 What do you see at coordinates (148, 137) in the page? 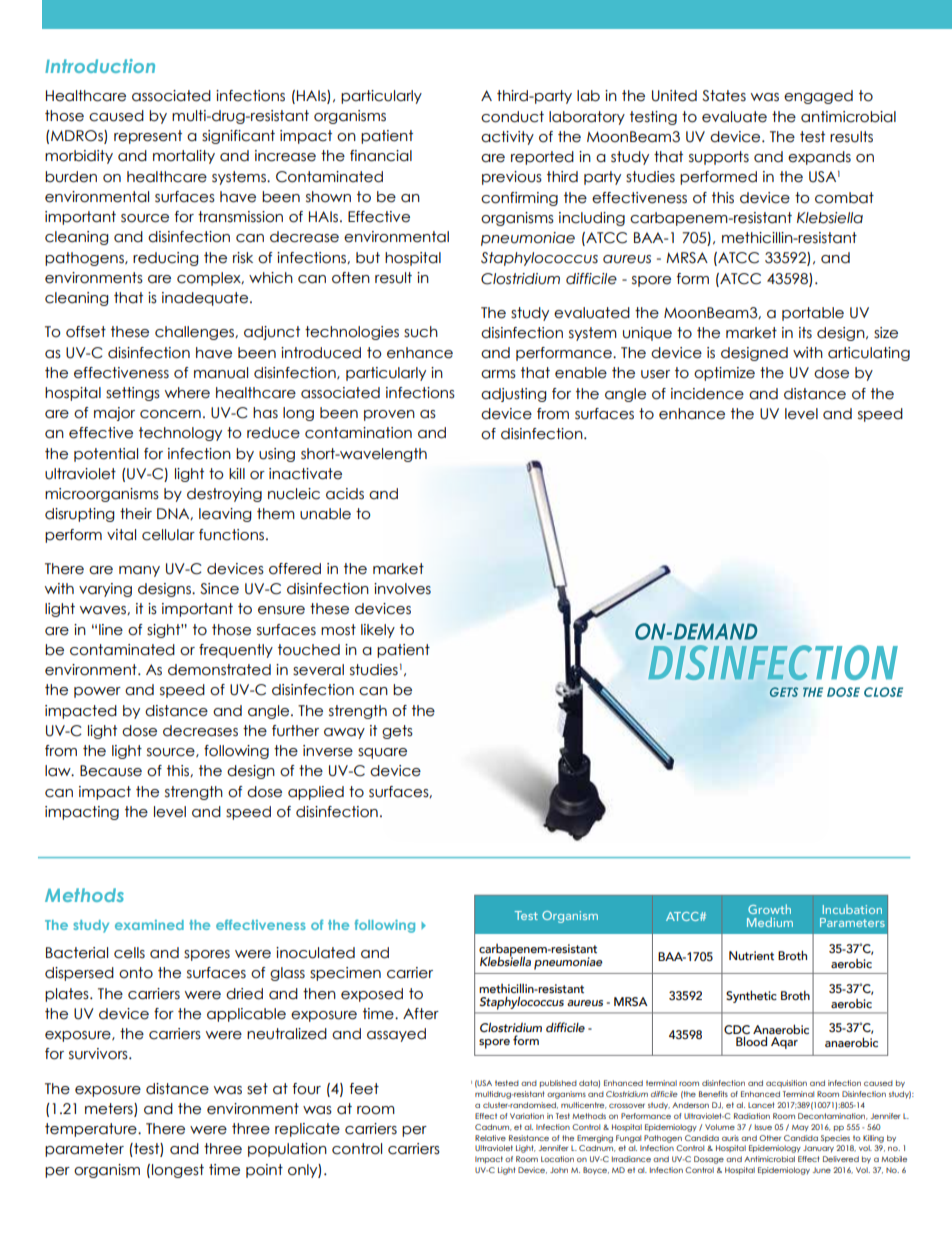
I see `represent` at bounding box center [148, 137].
